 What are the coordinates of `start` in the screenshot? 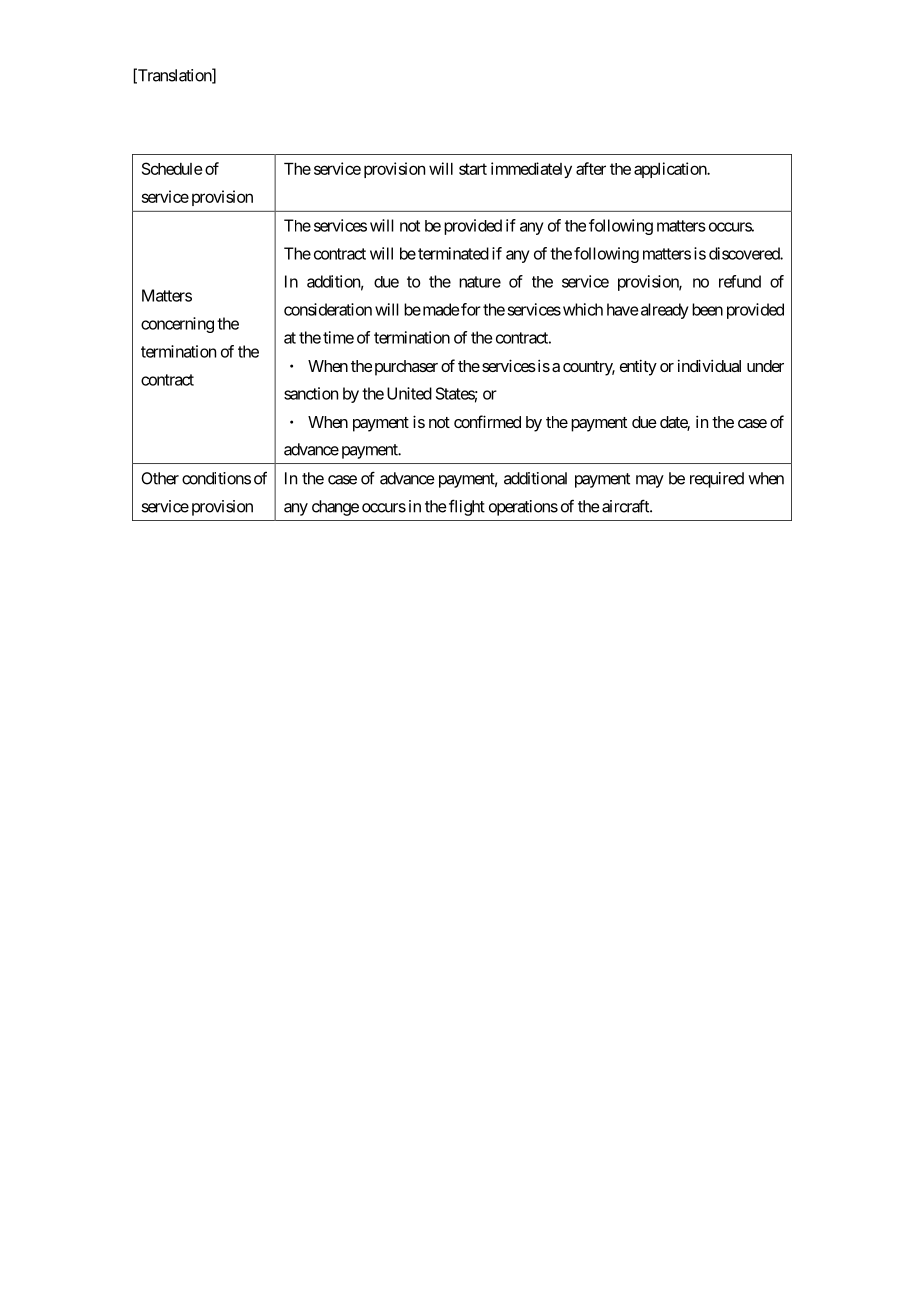 It's located at (473, 169).
